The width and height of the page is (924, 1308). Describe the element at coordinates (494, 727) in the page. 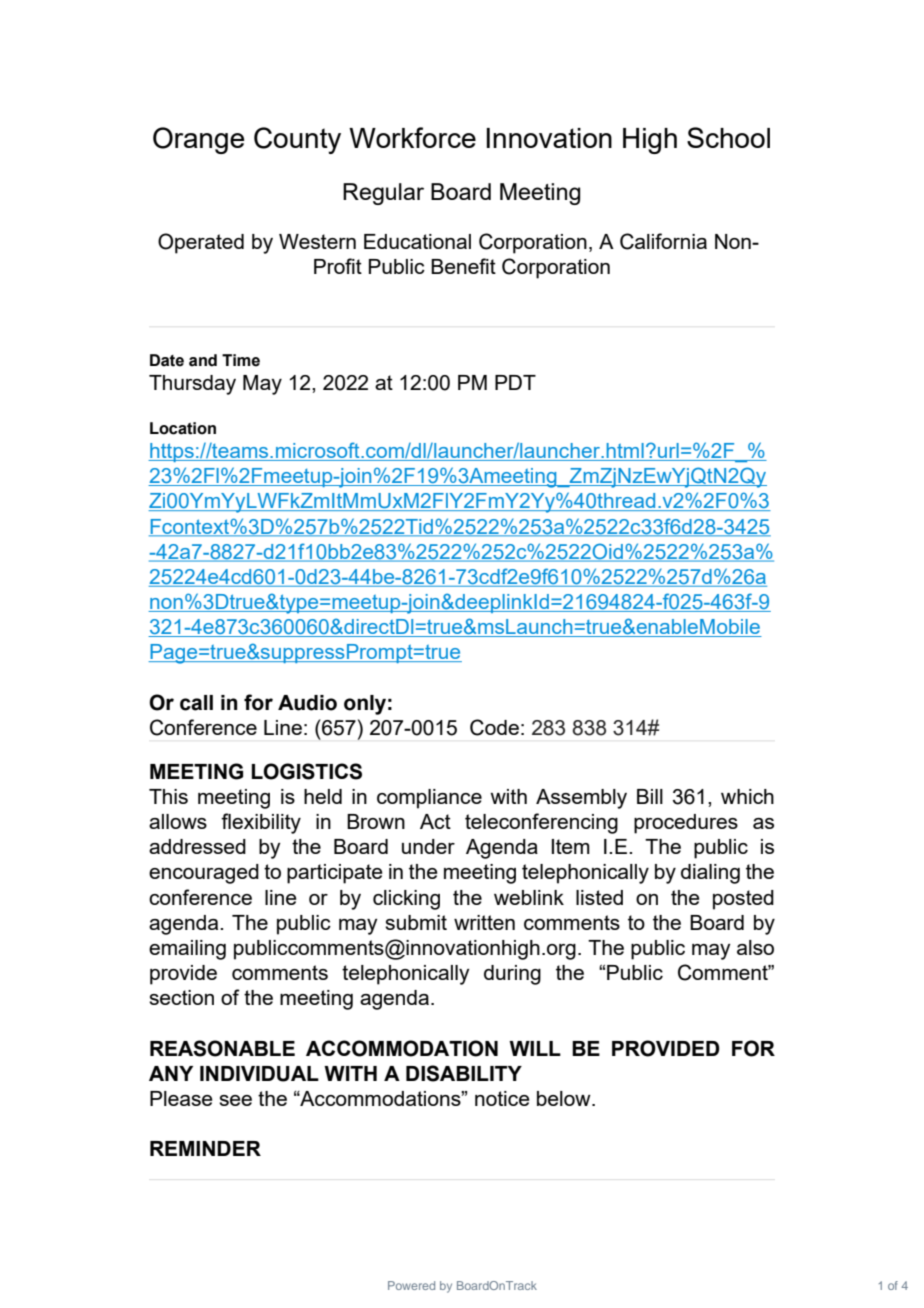

I see `Code` at that location.
